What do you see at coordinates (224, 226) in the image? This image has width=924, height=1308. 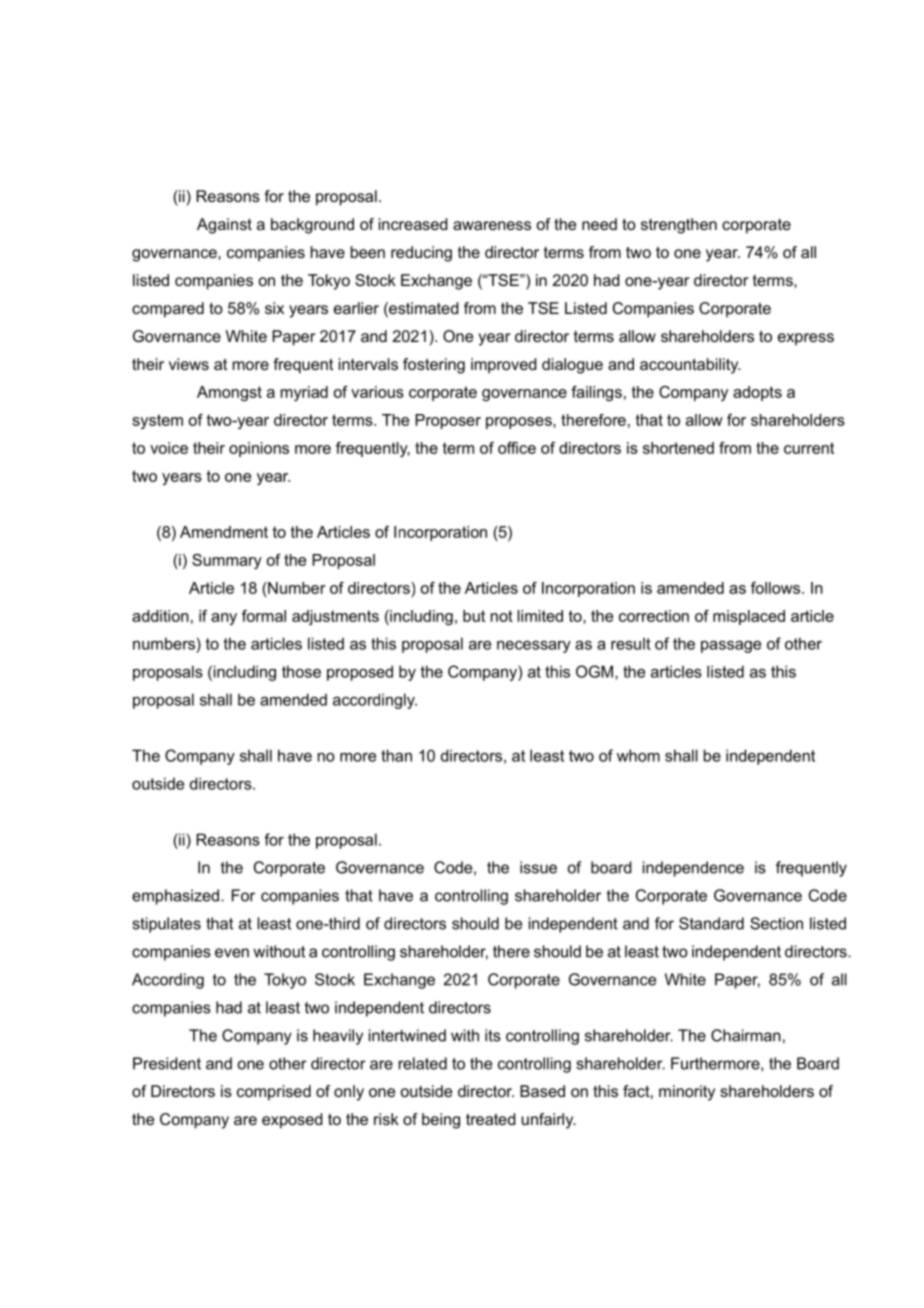 I see `Against` at bounding box center [224, 226].
